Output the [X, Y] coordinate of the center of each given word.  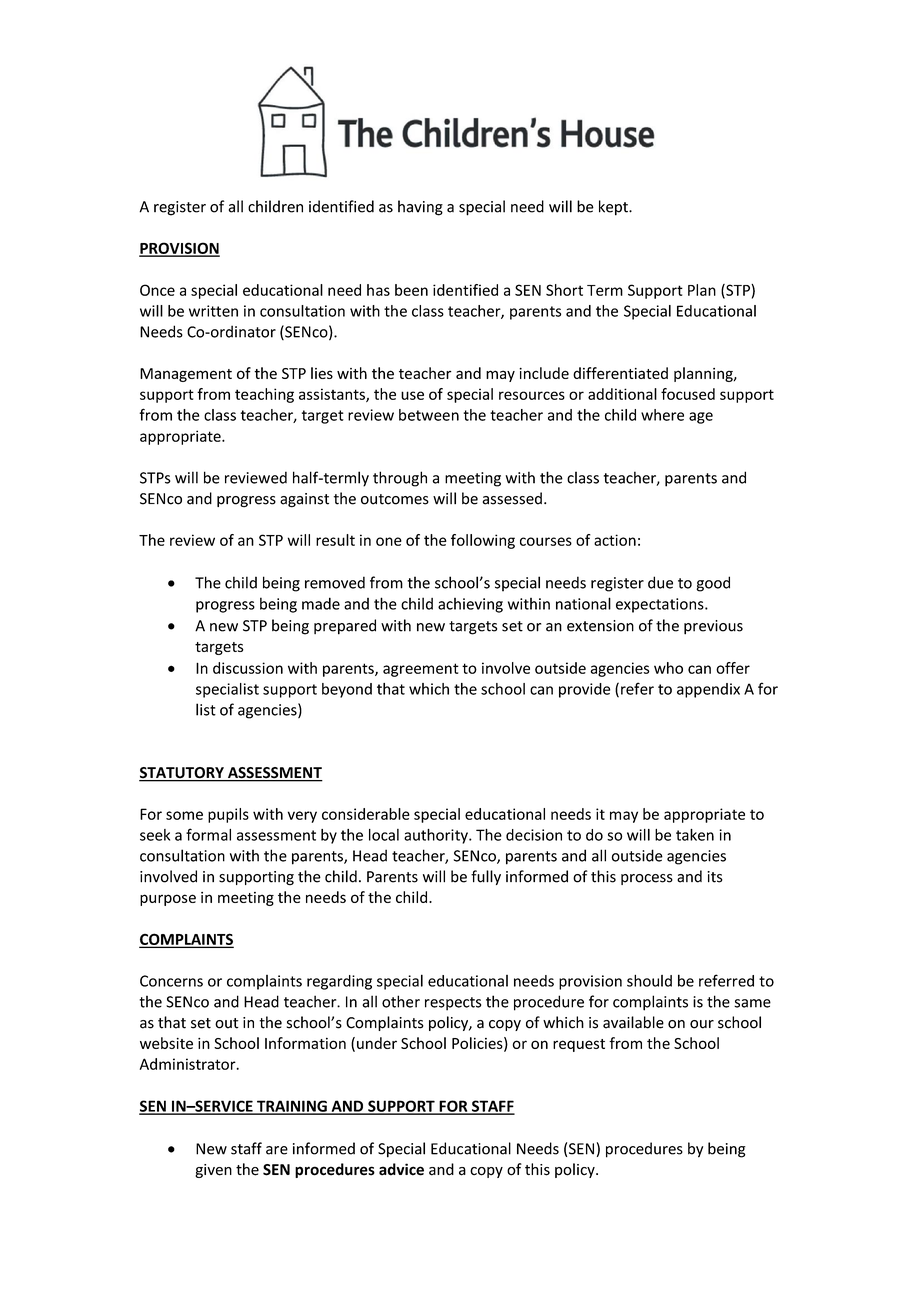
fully [486, 877]
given [213, 1171]
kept [614, 208]
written [213, 311]
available [633, 1022]
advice [401, 1169]
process [647, 879]
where [662, 415]
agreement [421, 670]
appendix [708, 690]
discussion [248, 668]
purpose [168, 900]
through [400, 479]
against [304, 500]
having [420, 208]
